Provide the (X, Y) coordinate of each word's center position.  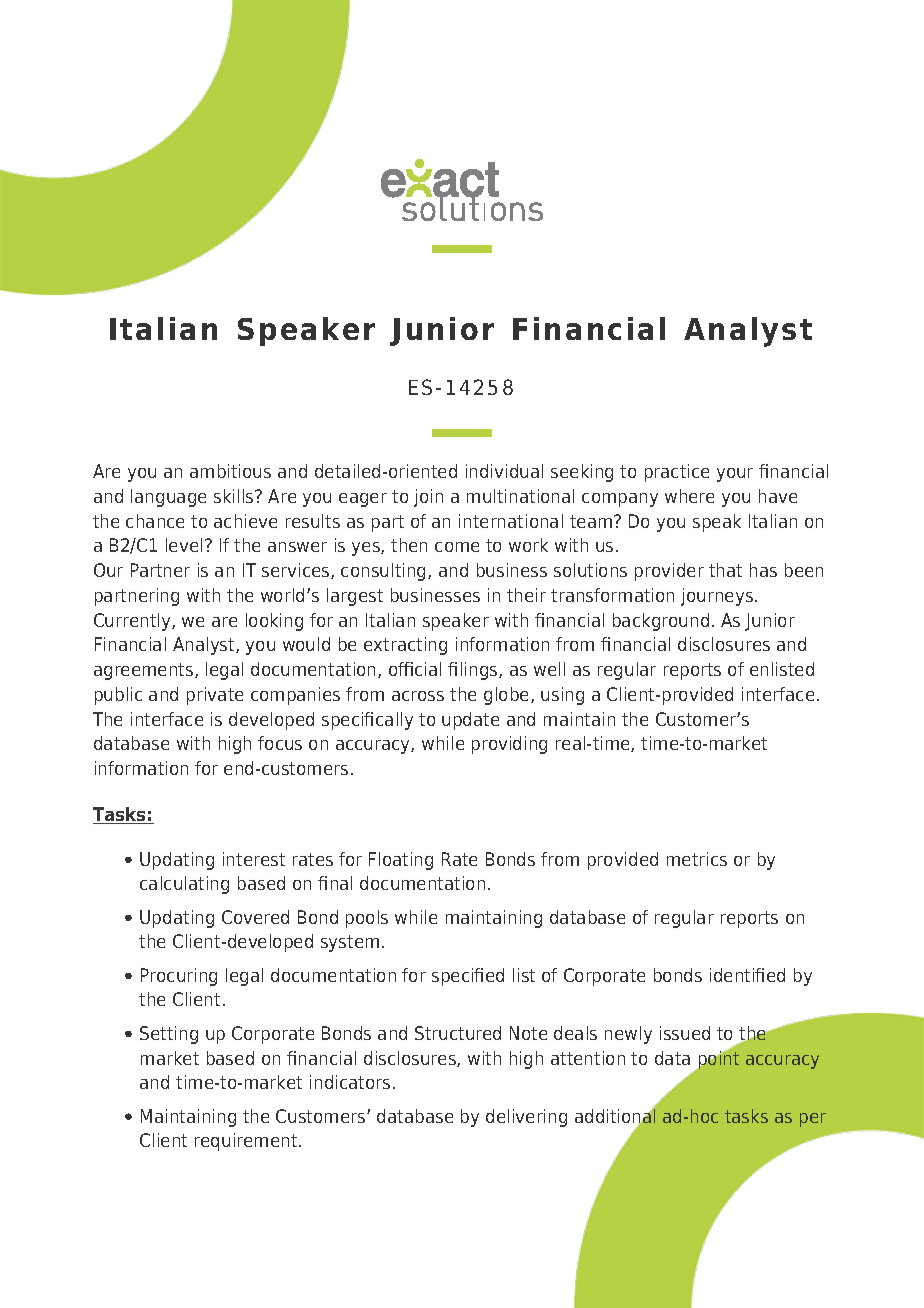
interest (254, 859)
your (735, 475)
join (428, 498)
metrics (697, 859)
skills (235, 496)
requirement (247, 1142)
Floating (401, 861)
